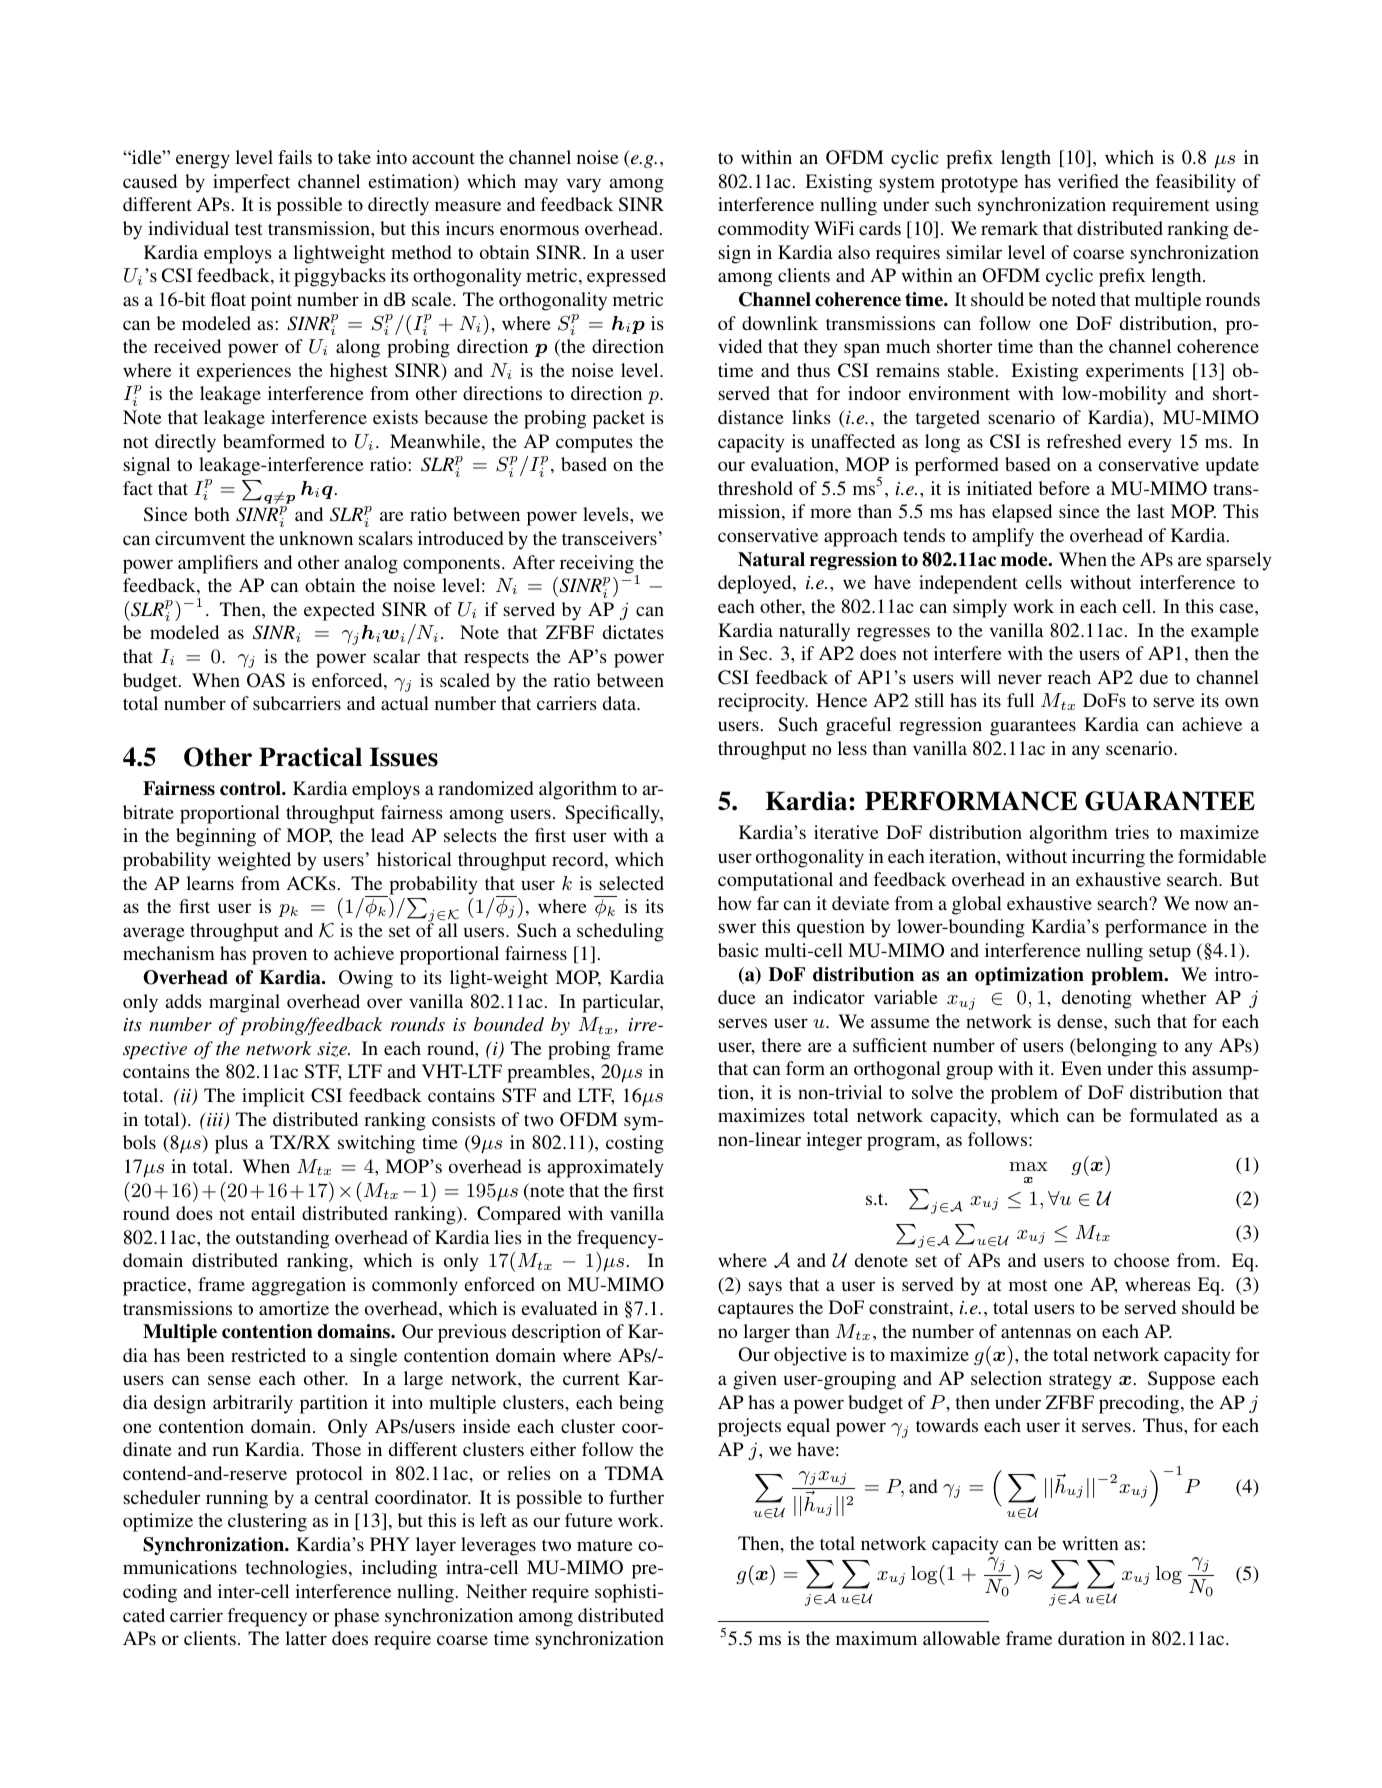 The image size is (1382, 1788). I want to click on how, so click(735, 903).
